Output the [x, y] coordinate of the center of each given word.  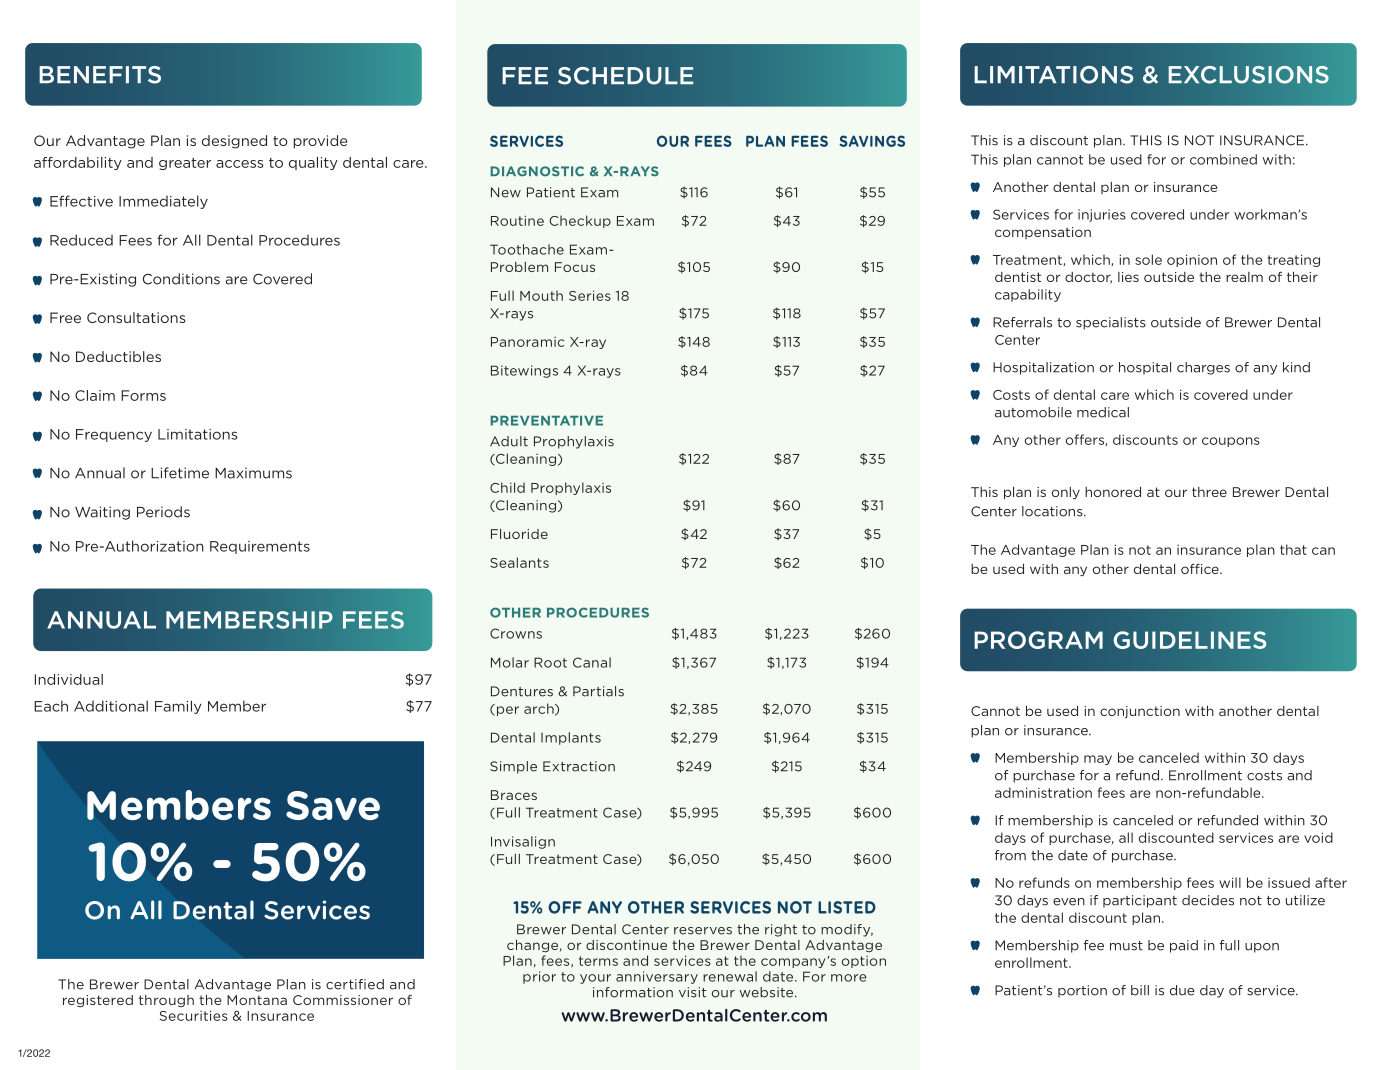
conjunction [1140, 712]
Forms [143, 395]
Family [178, 707]
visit [692, 992]
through [166, 1001]
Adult [509, 441]
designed [234, 142]
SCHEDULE [626, 76]
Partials [598, 691]
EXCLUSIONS [1249, 75]
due [1182, 990]
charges [1203, 368]
